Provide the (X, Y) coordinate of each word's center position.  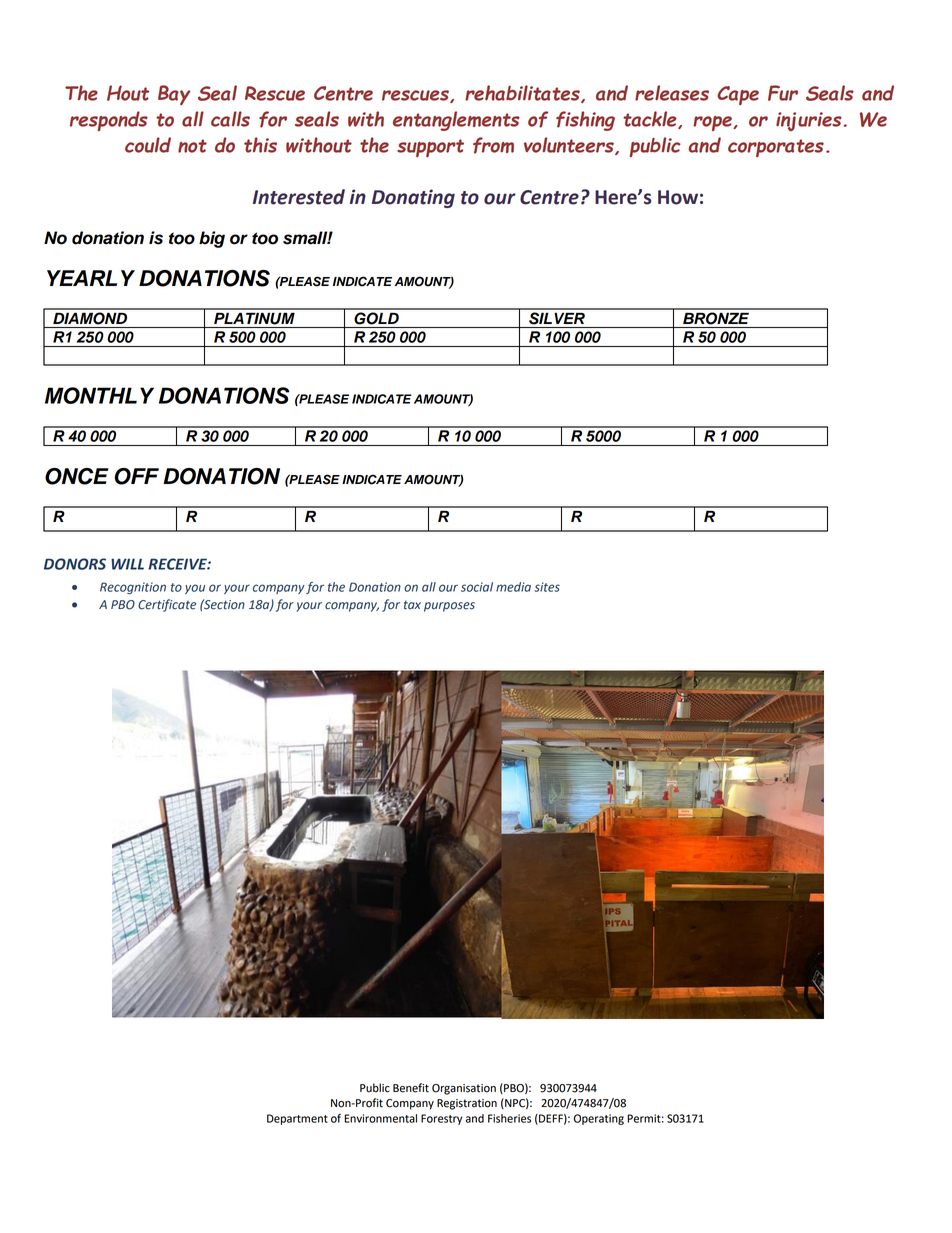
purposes (449, 607)
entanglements (456, 121)
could (148, 145)
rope (713, 123)
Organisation (464, 1089)
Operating (599, 1119)
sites (547, 587)
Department (297, 1119)
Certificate (167, 605)
